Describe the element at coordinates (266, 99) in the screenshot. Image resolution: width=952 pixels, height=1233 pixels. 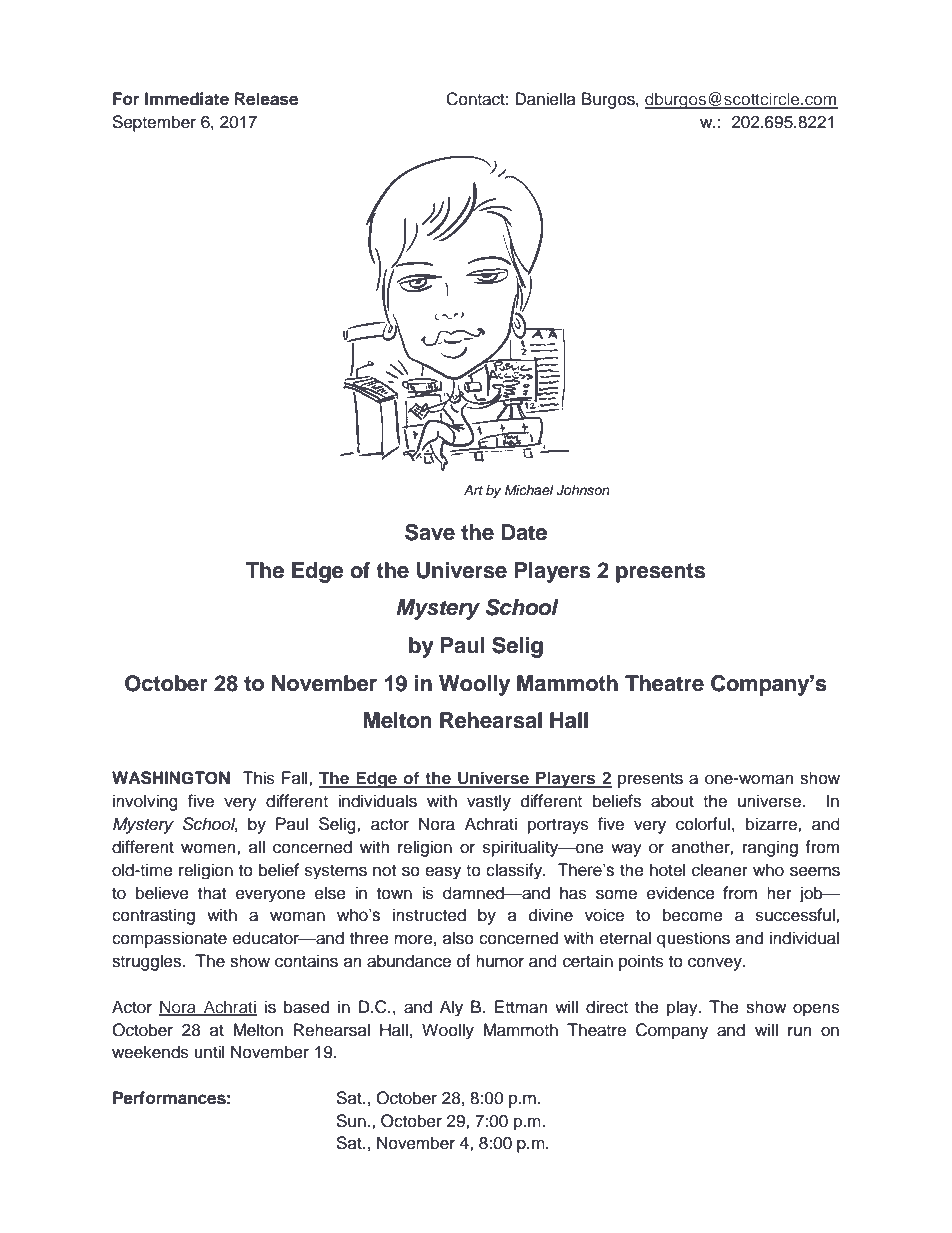
I see `Release` at that location.
